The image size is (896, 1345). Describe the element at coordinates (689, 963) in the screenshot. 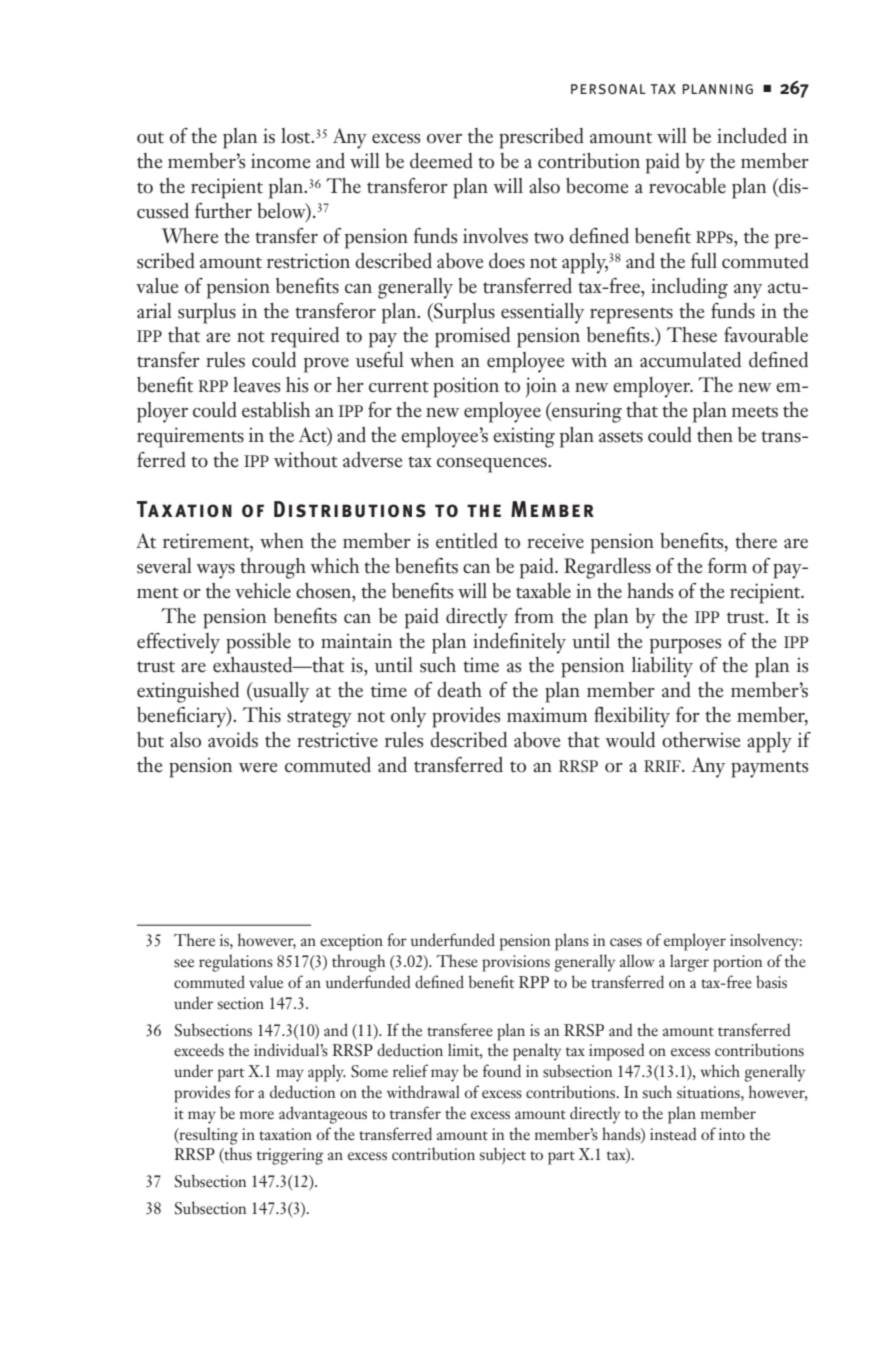

I see `larger` at that location.
